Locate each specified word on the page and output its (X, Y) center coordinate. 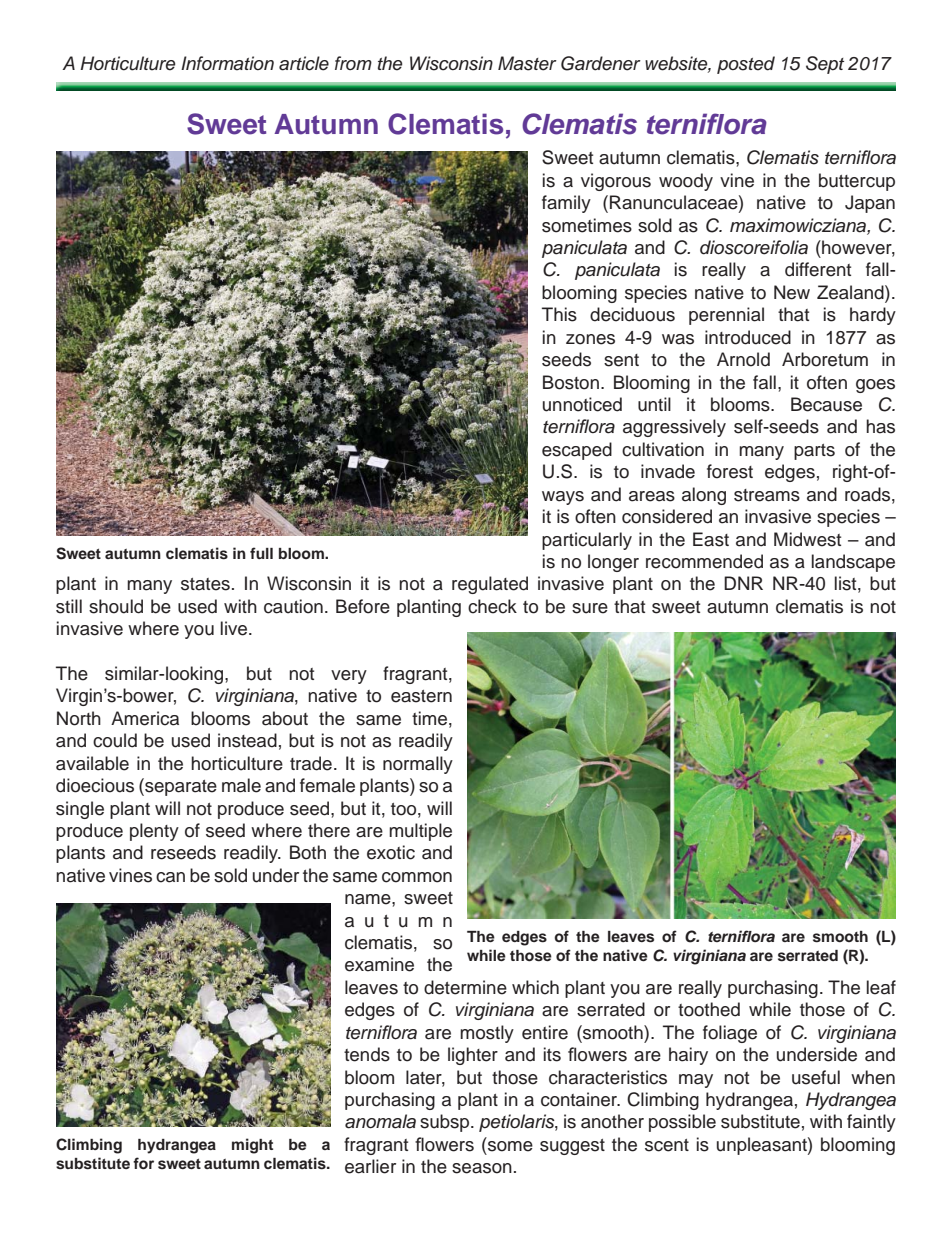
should (116, 606)
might (252, 1146)
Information (227, 63)
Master (527, 63)
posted (746, 65)
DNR (743, 583)
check (492, 606)
